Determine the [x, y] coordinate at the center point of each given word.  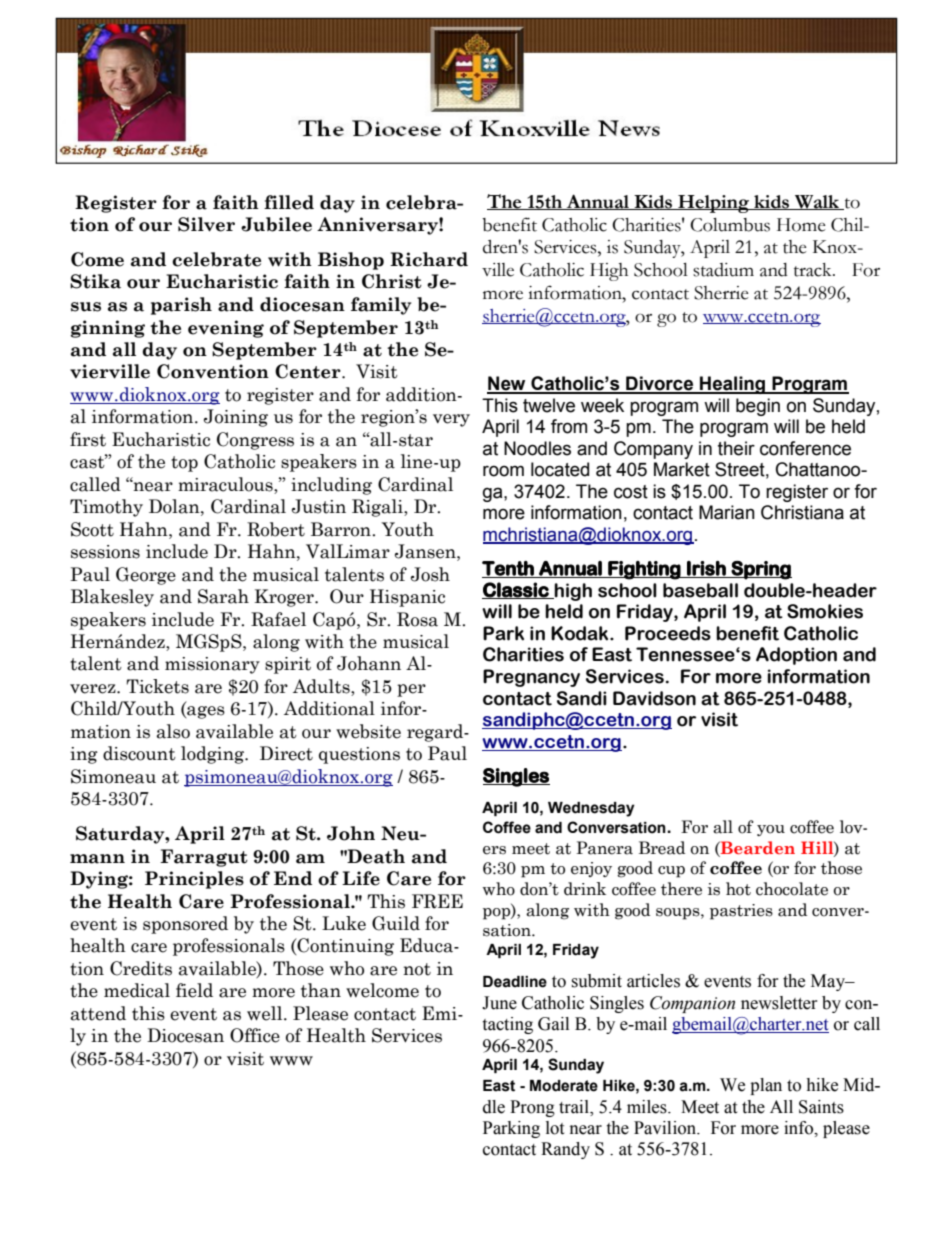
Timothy [106, 508]
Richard [429, 259]
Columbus [730, 225]
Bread [662, 848]
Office [255, 1035]
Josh [430, 574]
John [351, 833]
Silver [206, 224]
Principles [194, 880]
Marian [727, 512]
